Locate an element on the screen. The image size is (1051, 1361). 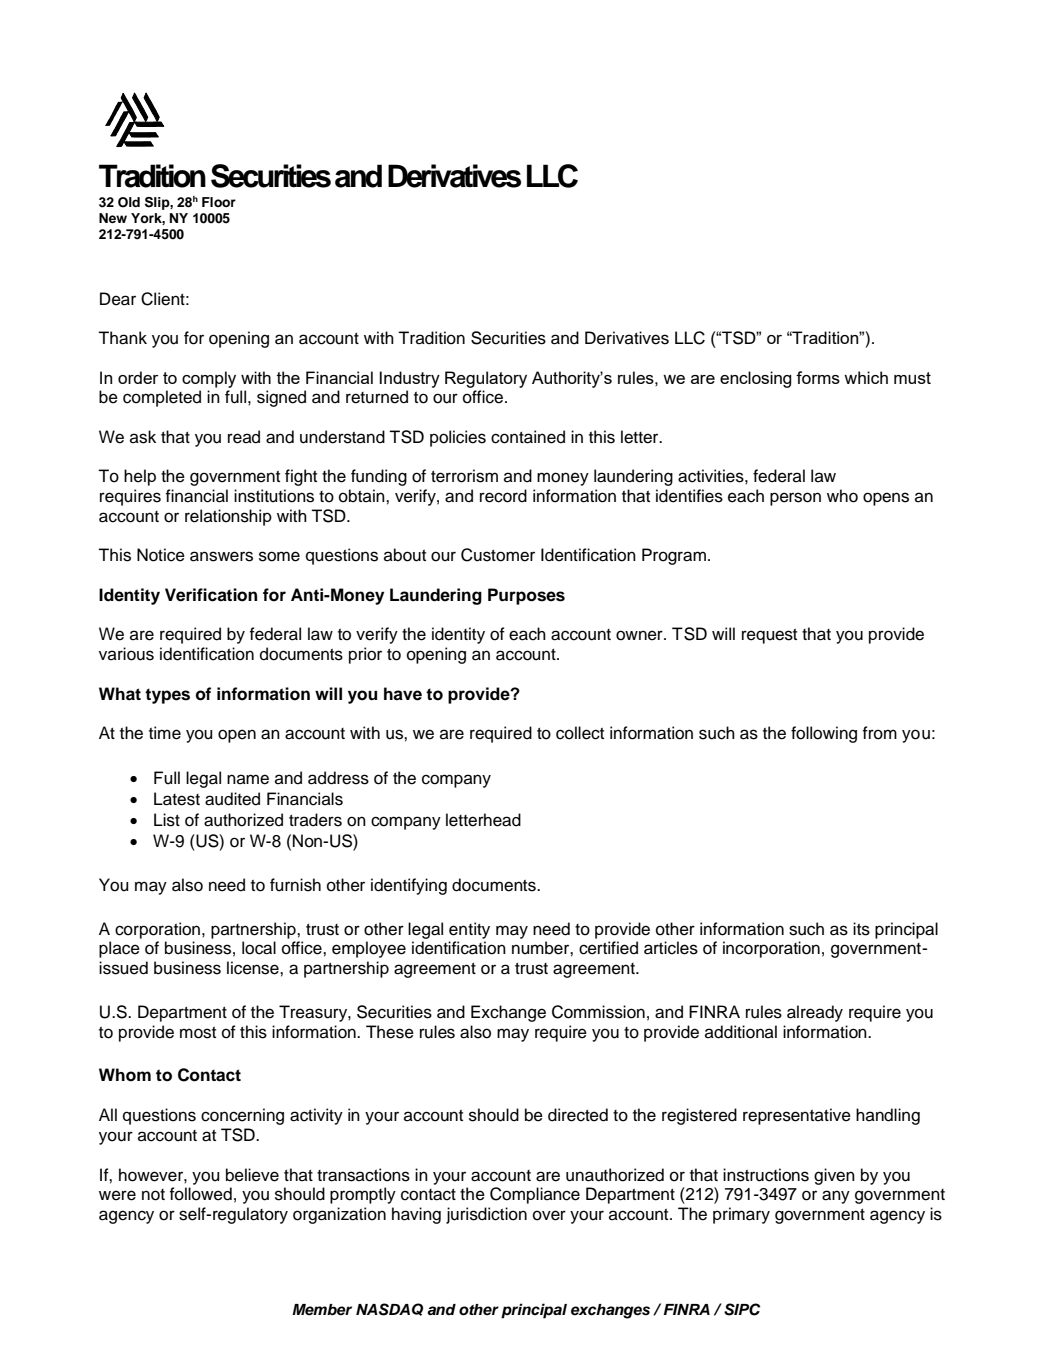
forms is located at coordinates (818, 377).
